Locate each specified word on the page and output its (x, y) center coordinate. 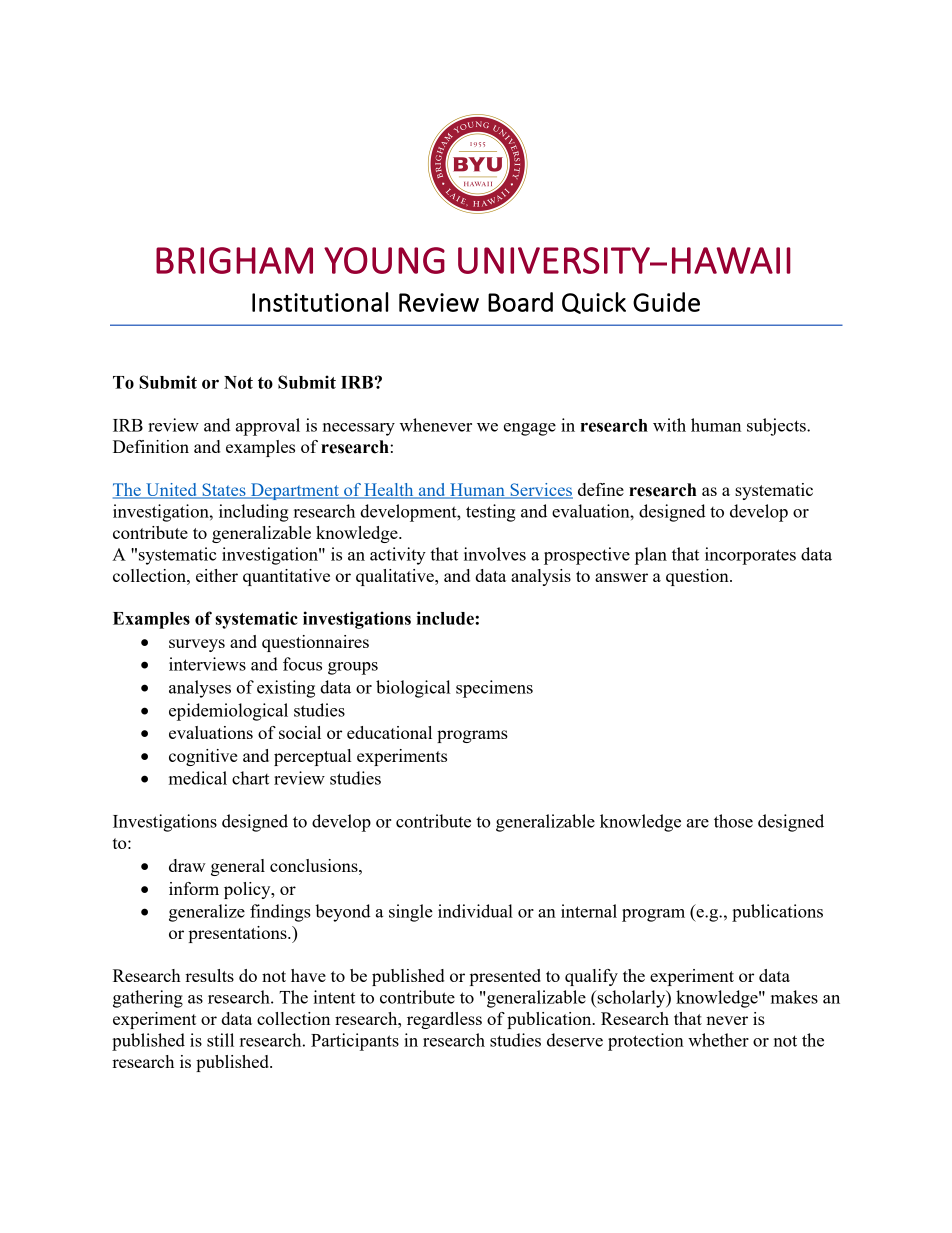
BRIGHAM (234, 260)
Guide (666, 302)
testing (491, 513)
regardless (444, 1020)
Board (520, 302)
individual (475, 911)
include (446, 618)
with (669, 425)
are (698, 823)
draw (187, 865)
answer (621, 577)
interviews (207, 664)
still (220, 1040)
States (224, 491)
